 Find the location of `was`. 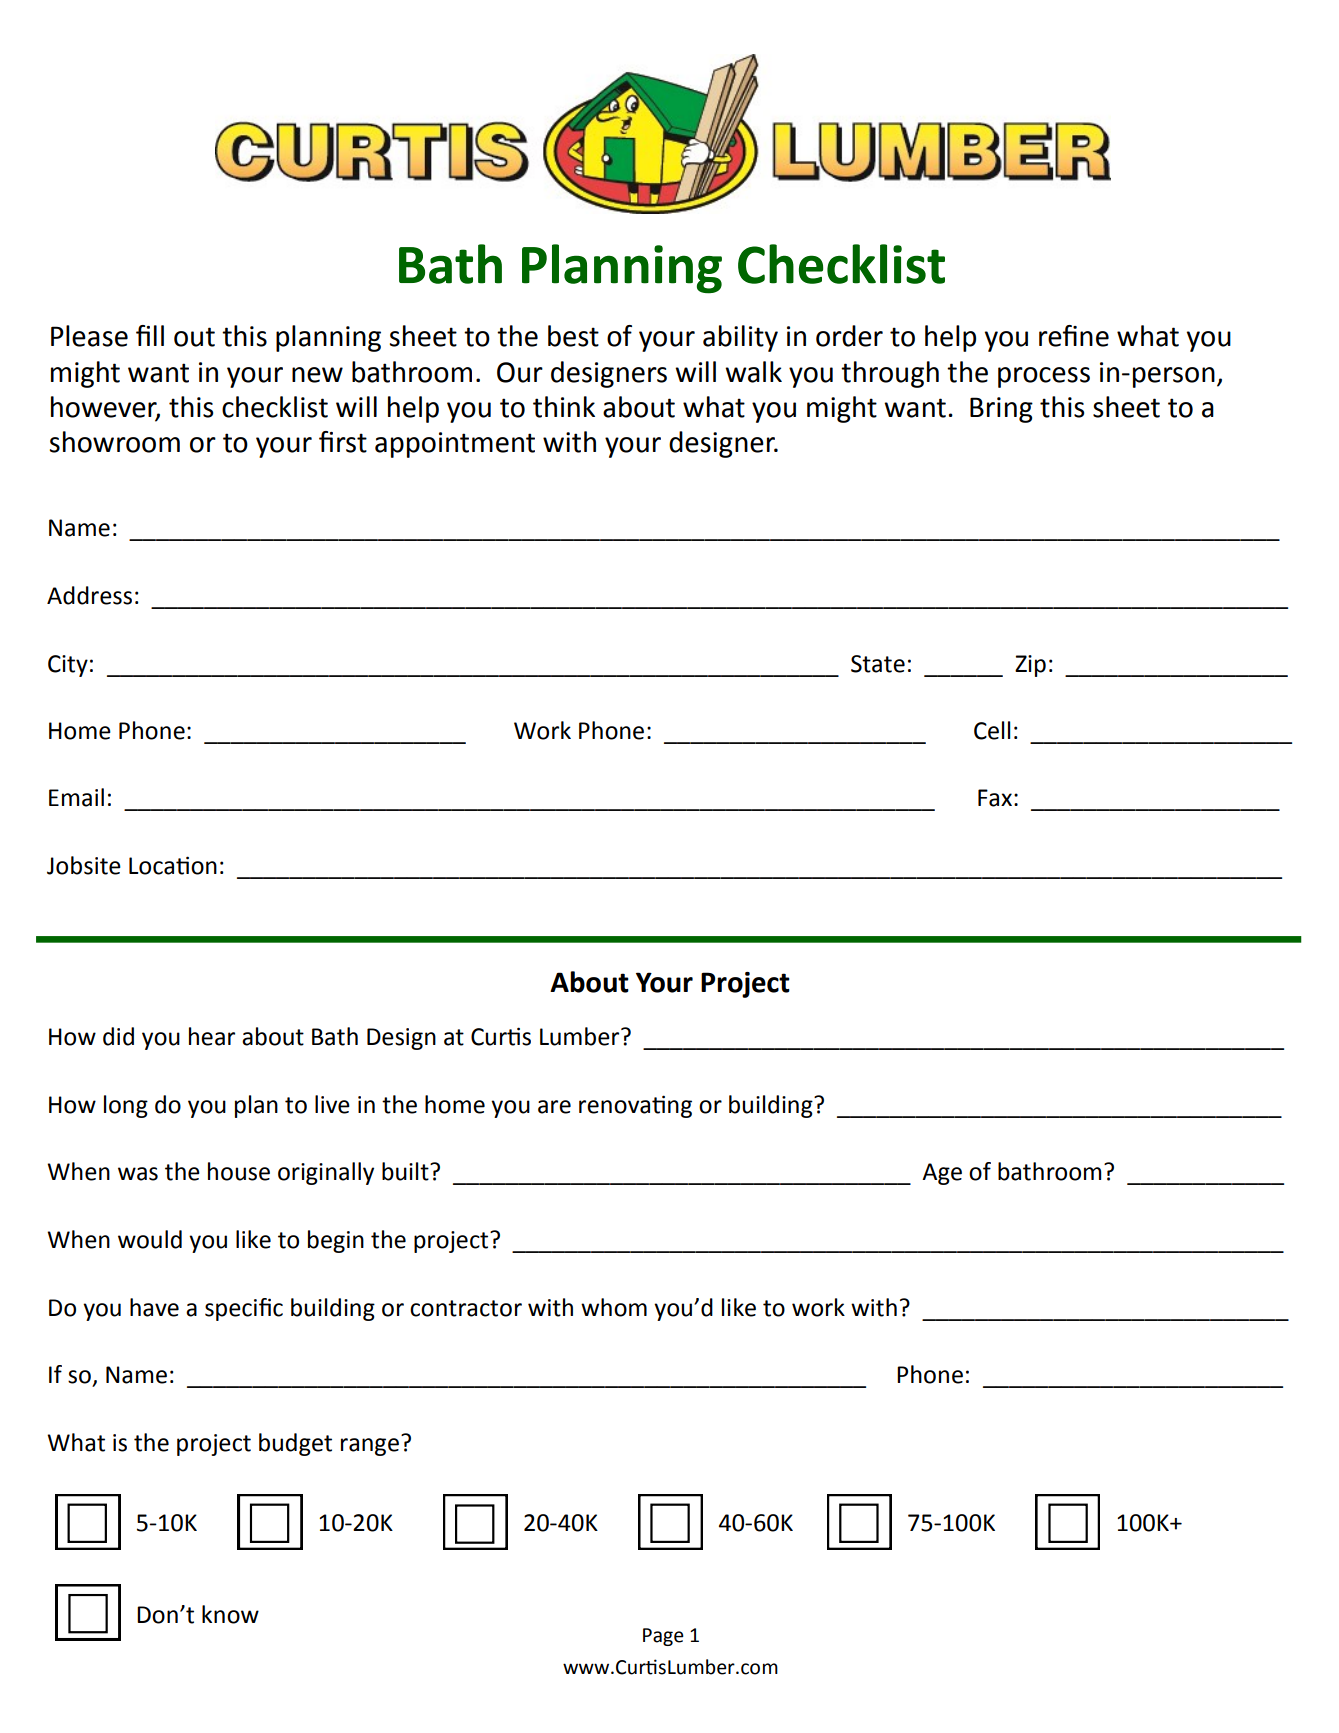

was is located at coordinates (138, 1174).
